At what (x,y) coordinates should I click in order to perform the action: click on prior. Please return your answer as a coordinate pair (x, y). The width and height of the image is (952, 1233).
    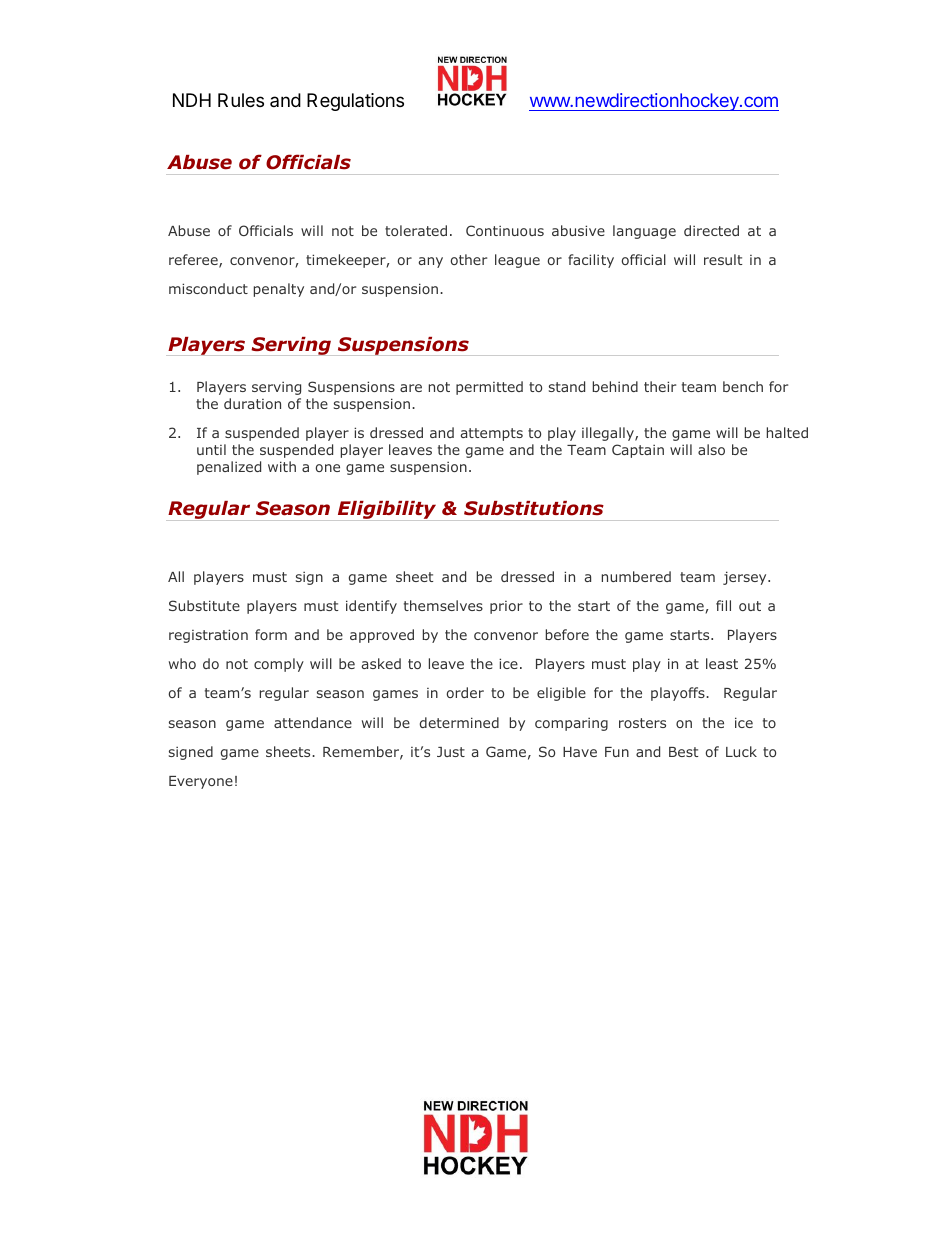
    Looking at the image, I should click on (506, 607).
